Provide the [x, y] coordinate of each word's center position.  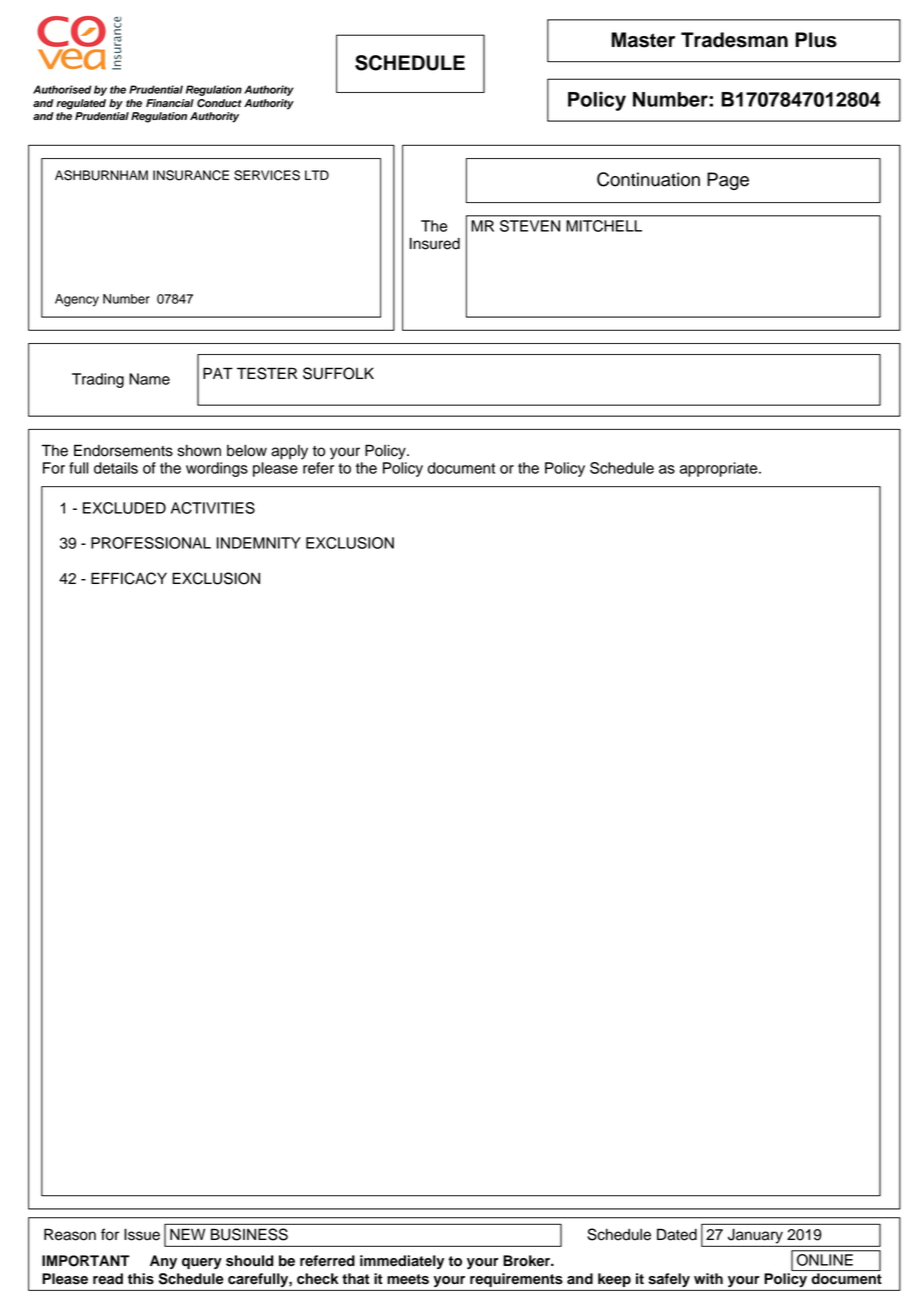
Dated [677, 1234]
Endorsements [123, 450]
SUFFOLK [338, 373]
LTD [317, 175]
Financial [170, 103]
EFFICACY [129, 578]
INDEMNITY [259, 543]
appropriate [720, 469]
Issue [142, 1234]
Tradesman [734, 40]
